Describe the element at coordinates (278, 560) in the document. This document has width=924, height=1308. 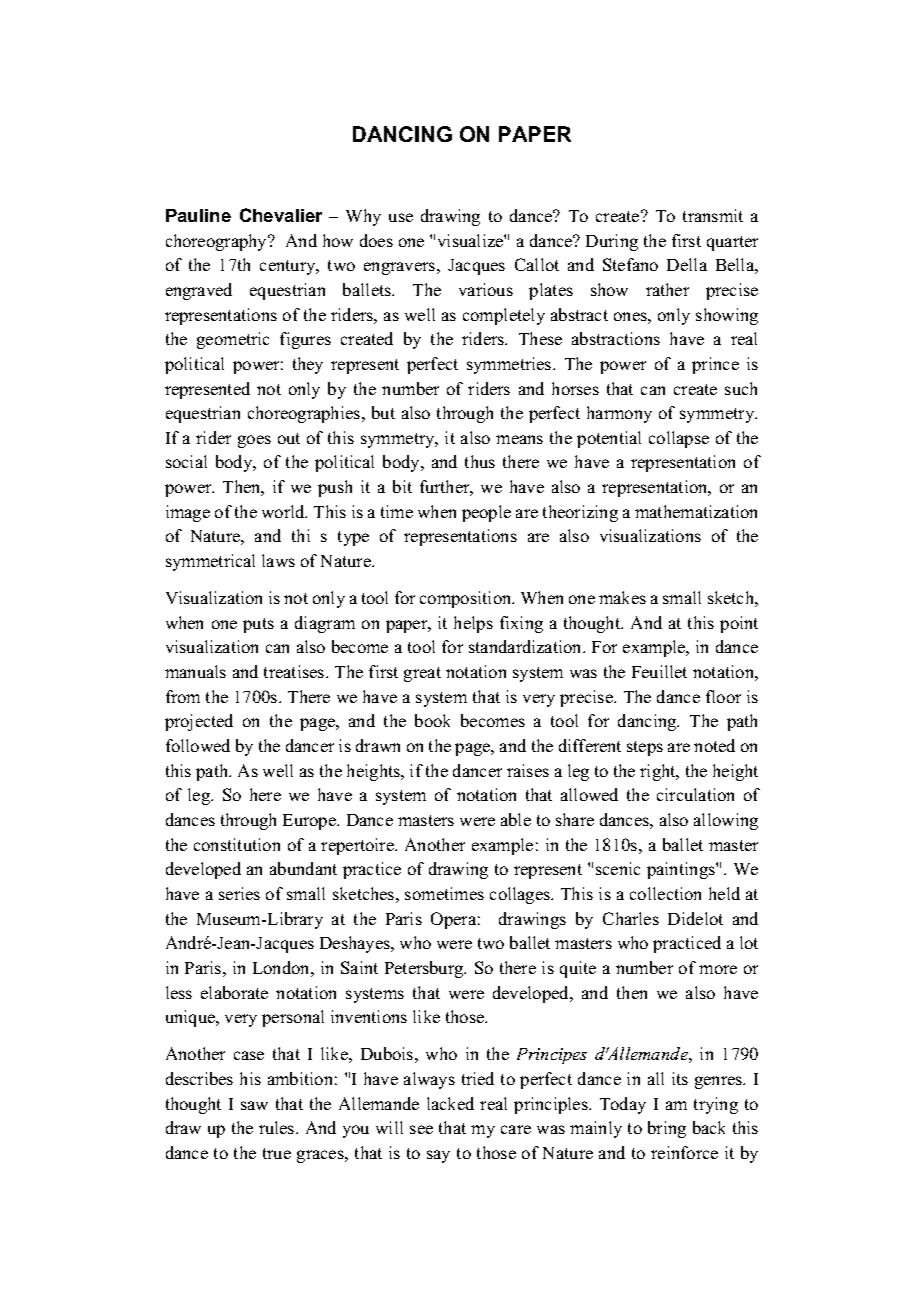
I see `laws` at that location.
